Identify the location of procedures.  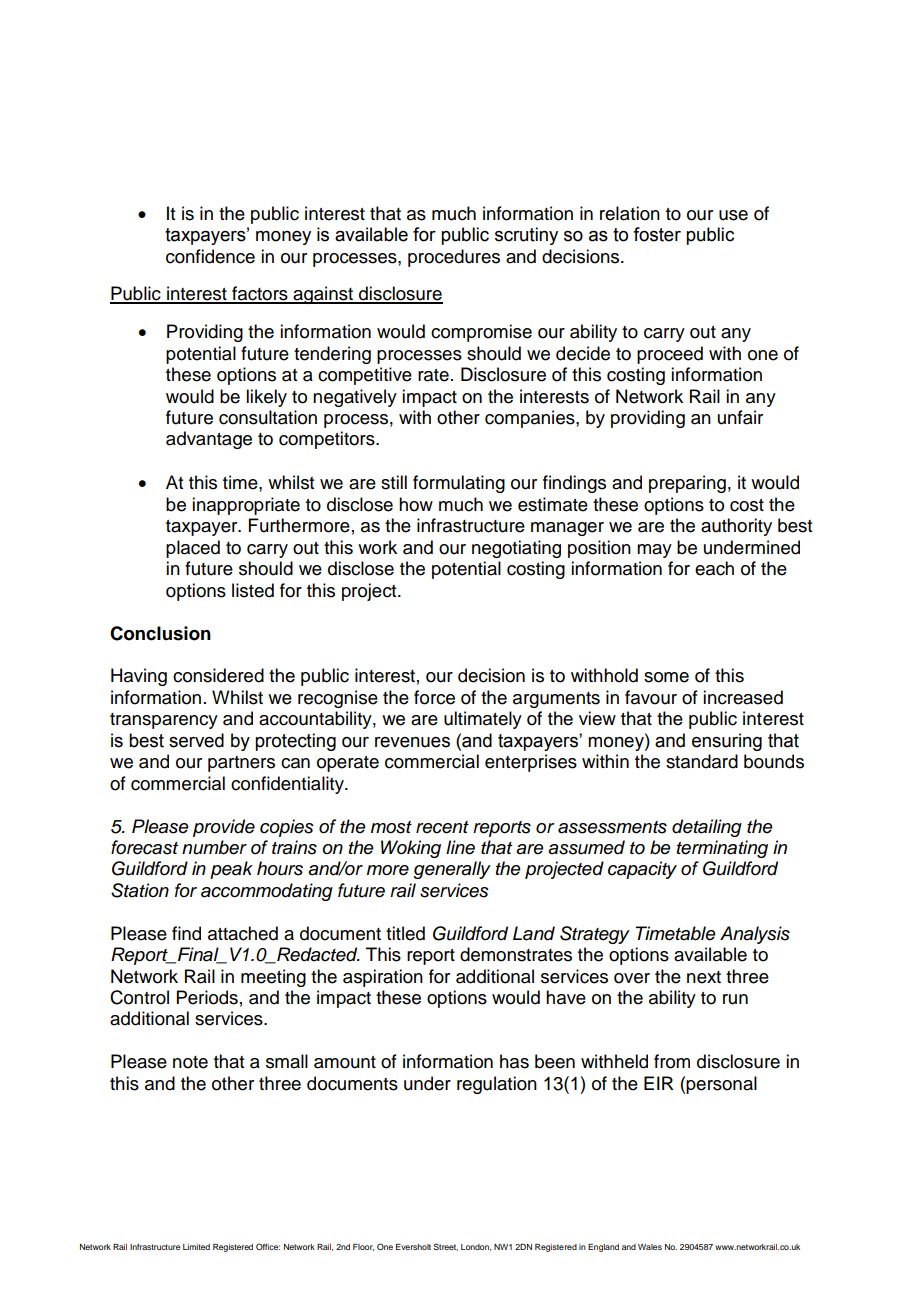
(454, 258).
